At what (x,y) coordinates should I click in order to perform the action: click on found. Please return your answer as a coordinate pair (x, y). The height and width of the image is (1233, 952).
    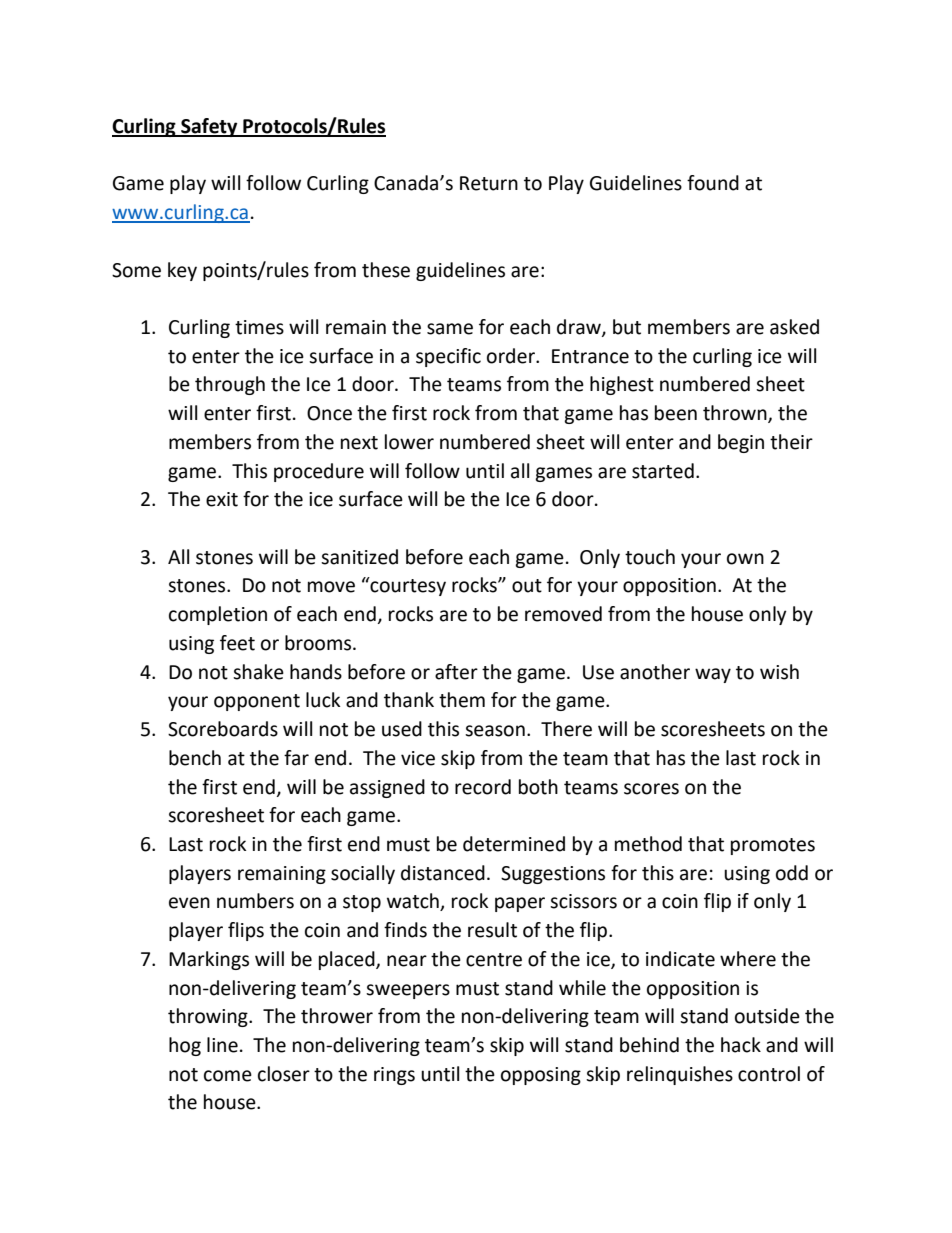
    Looking at the image, I should click on (713, 183).
